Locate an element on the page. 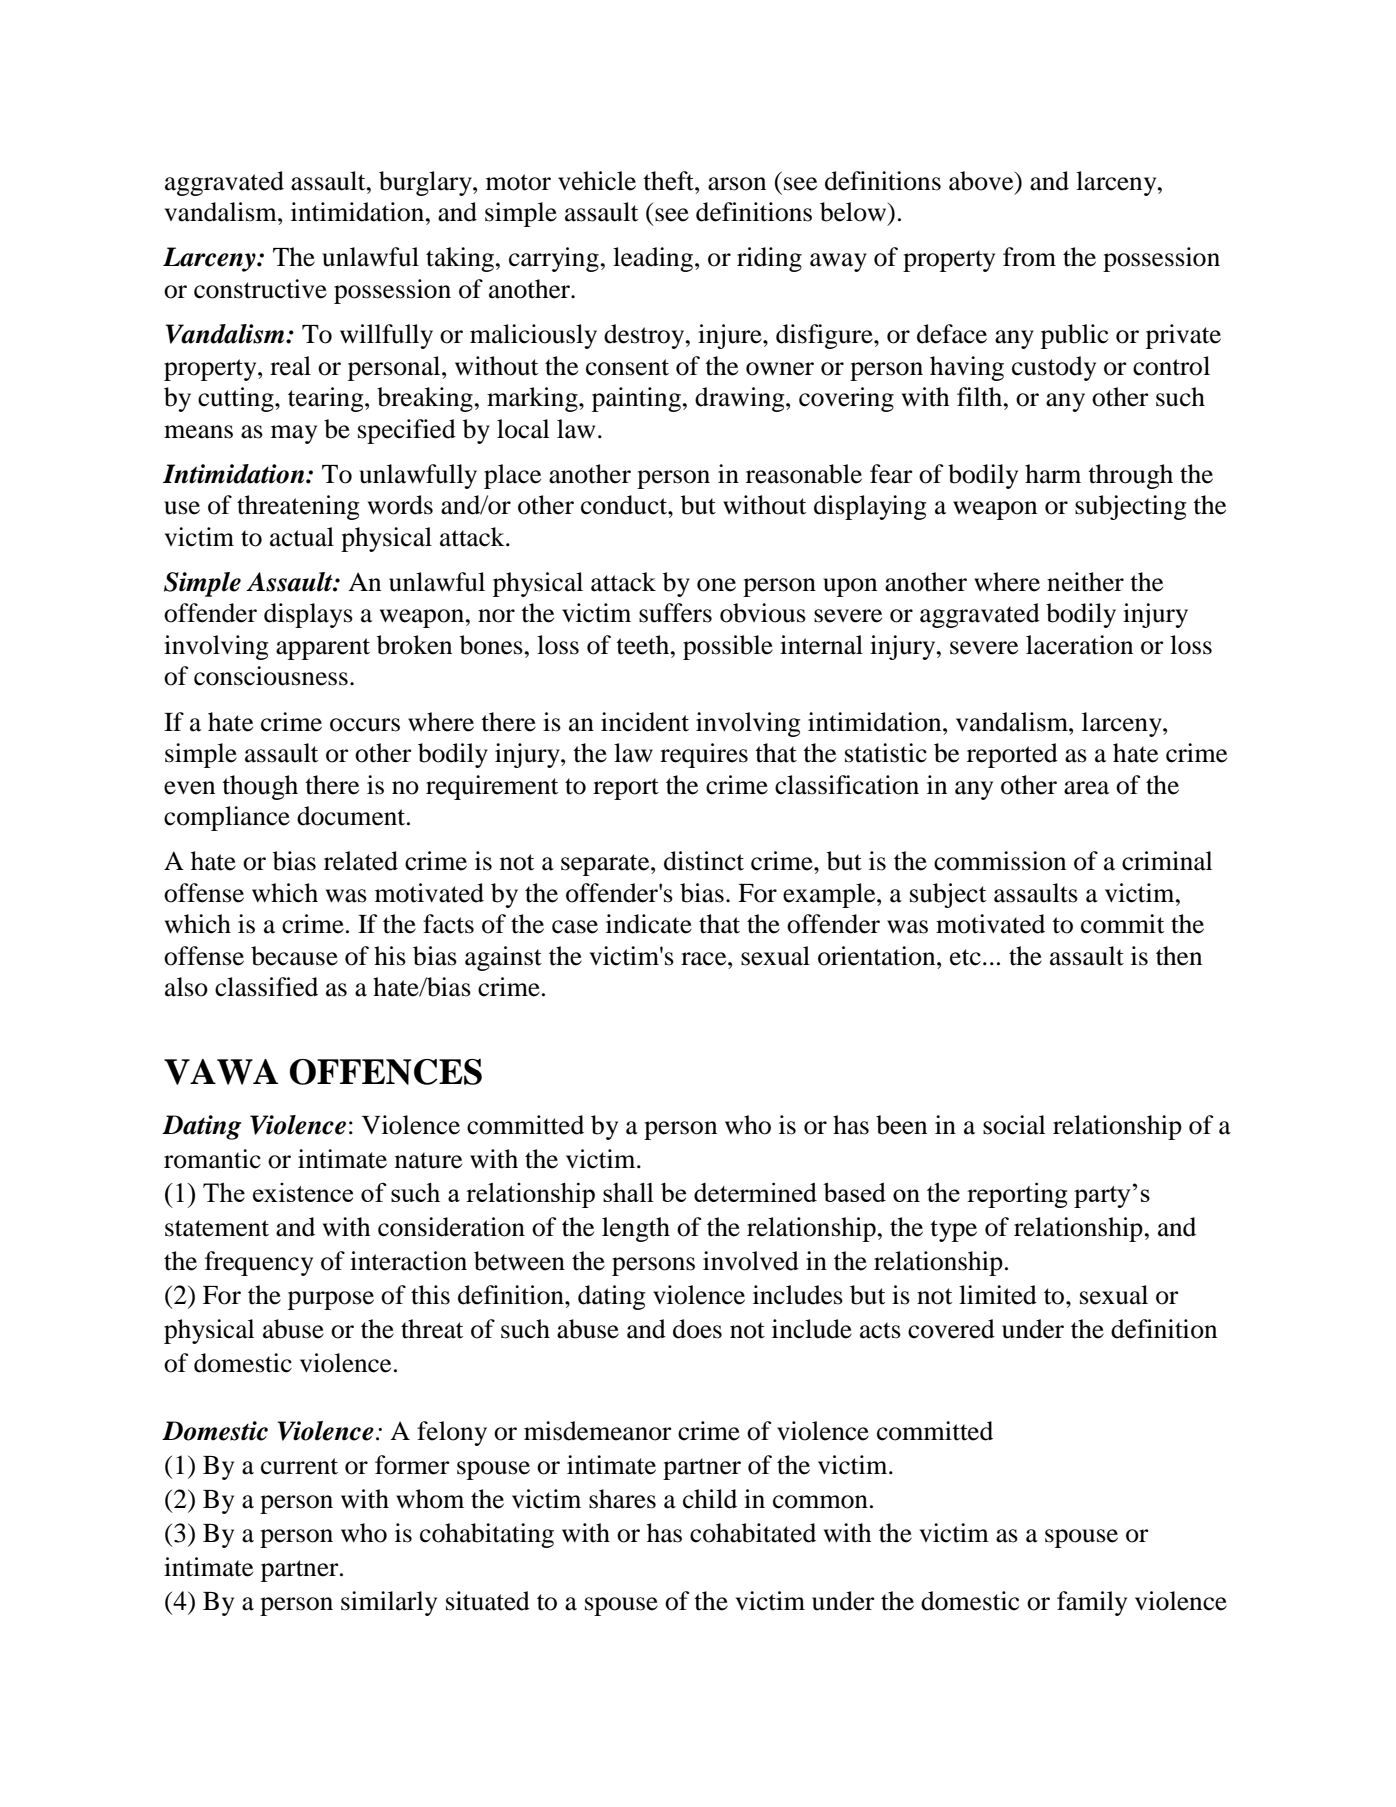  actual is located at coordinates (302, 537).
